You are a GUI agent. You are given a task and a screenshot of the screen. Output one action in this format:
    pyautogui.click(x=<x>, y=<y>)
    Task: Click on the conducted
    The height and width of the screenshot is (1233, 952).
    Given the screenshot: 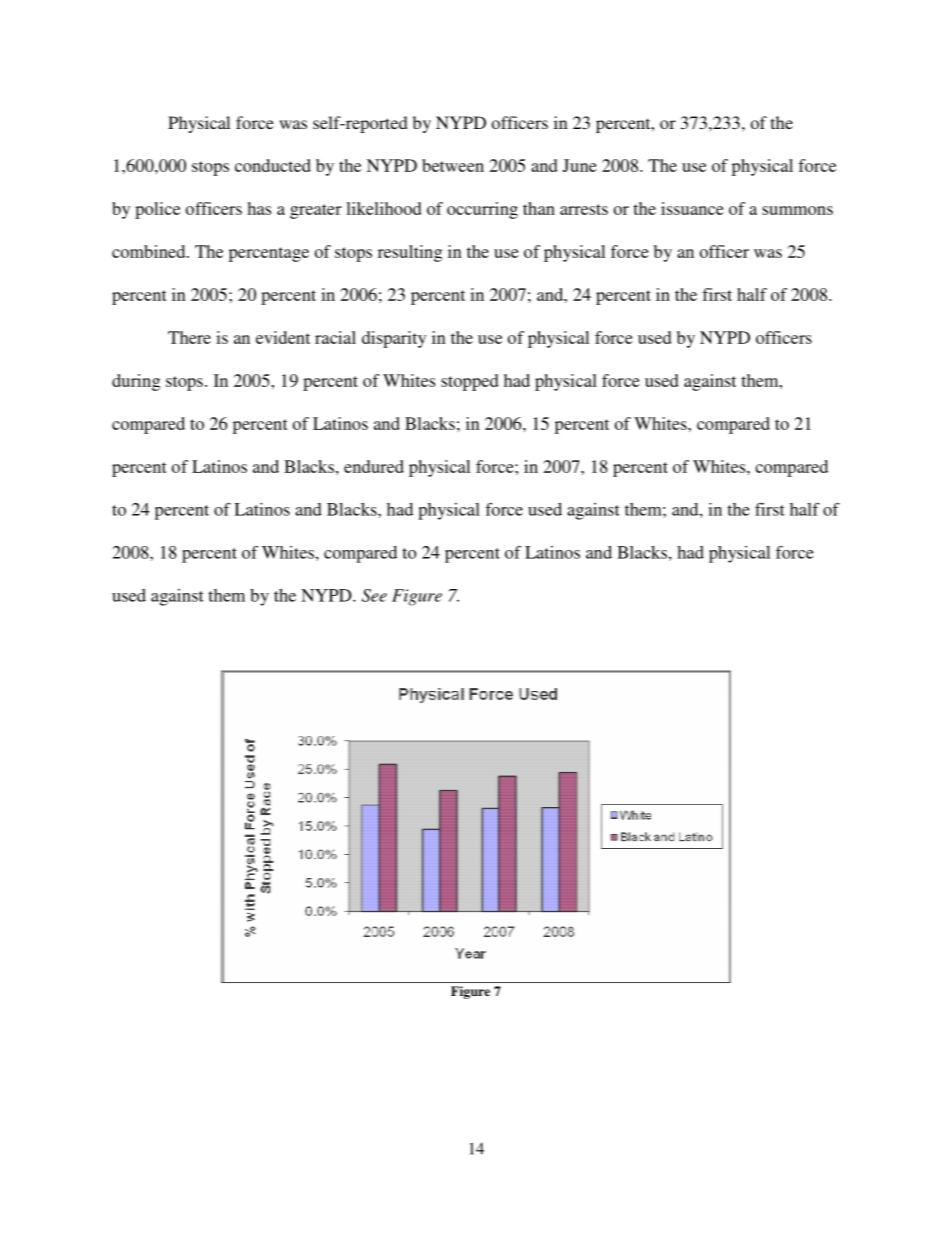 What is the action you would take?
    pyautogui.click(x=273, y=165)
